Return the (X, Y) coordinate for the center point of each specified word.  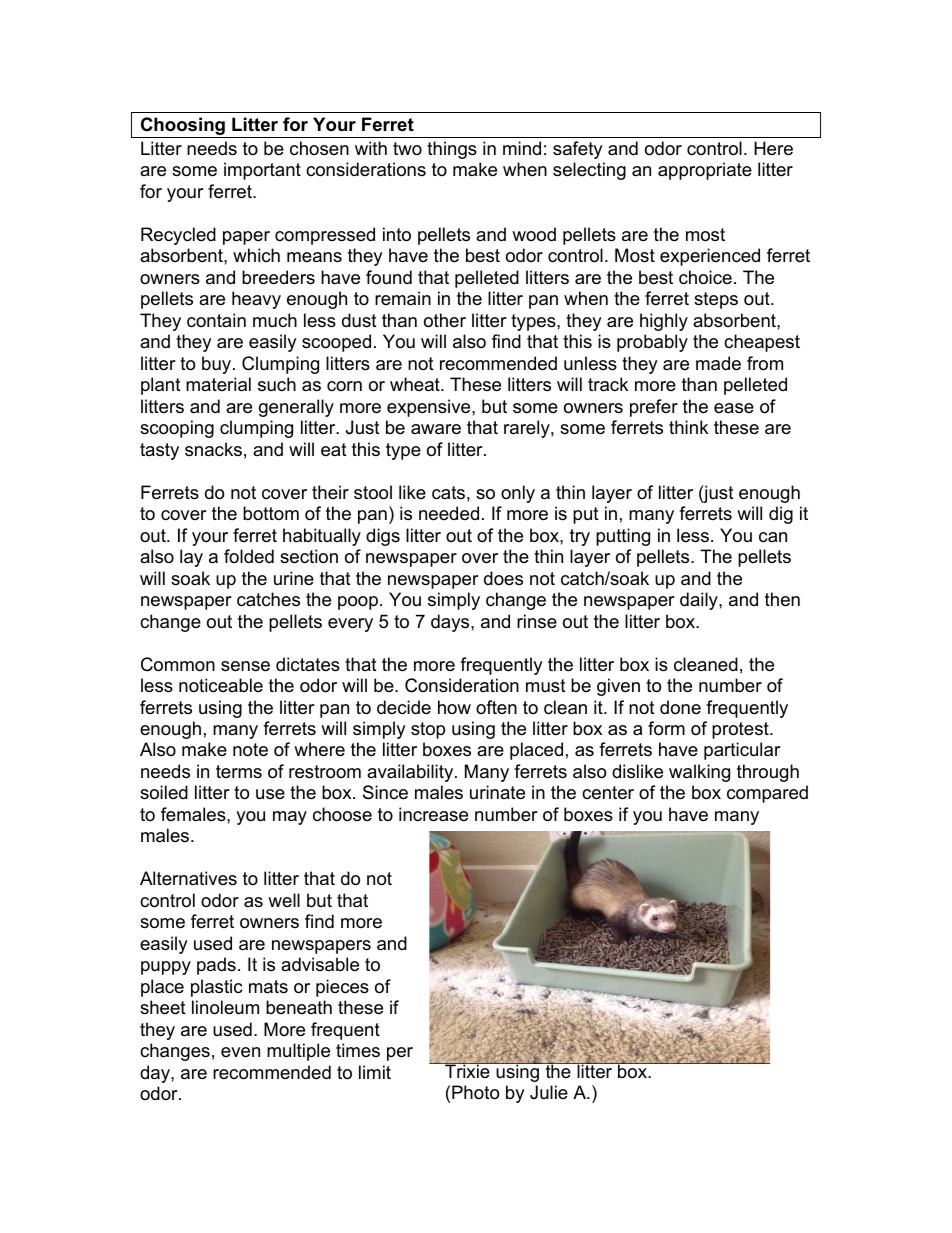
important (262, 171)
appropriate (705, 171)
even (240, 1052)
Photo (475, 1092)
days (451, 623)
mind (522, 148)
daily (700, 601)
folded (249, 556)
